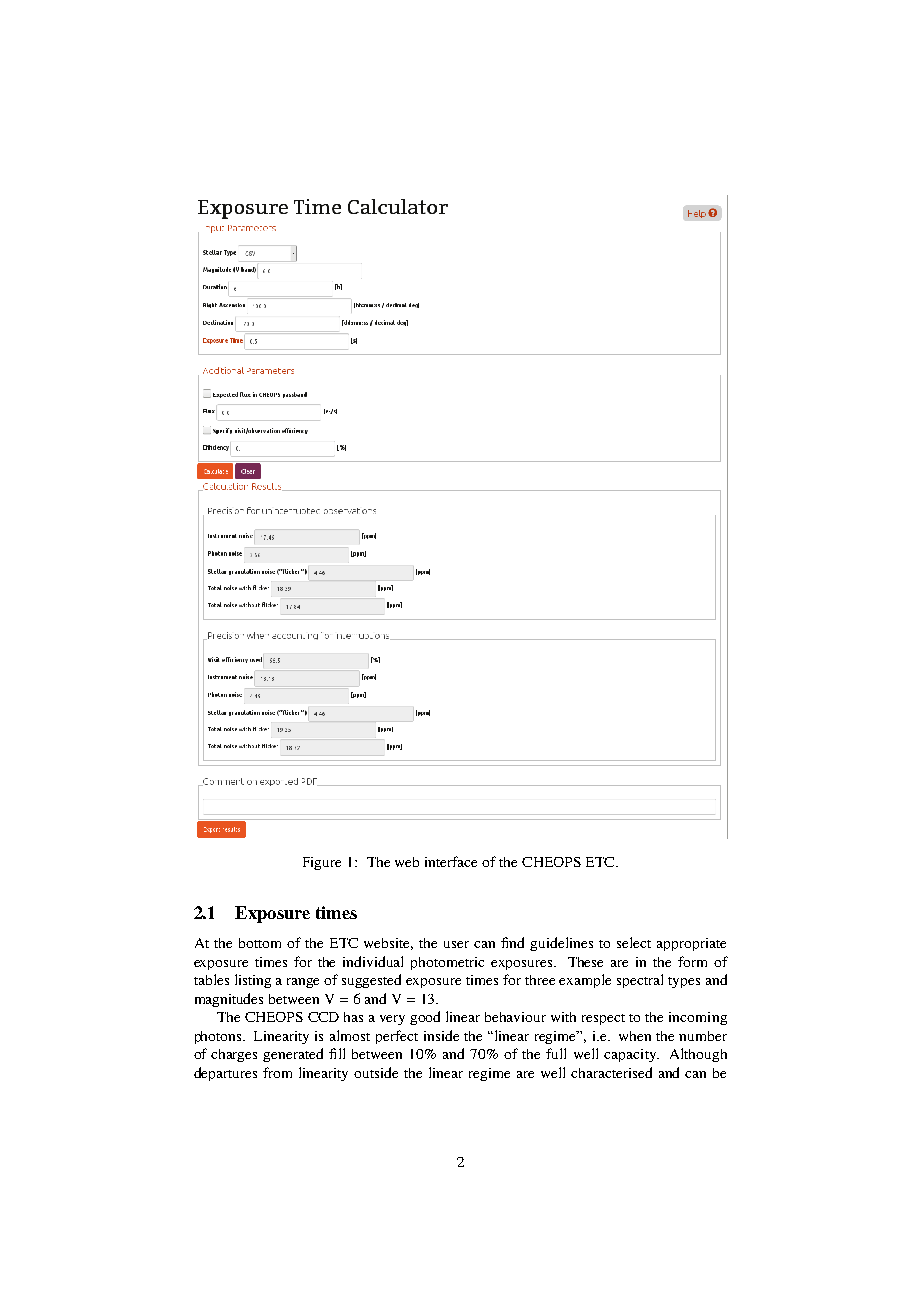  I want to click on spectral, so click(640, 981).
